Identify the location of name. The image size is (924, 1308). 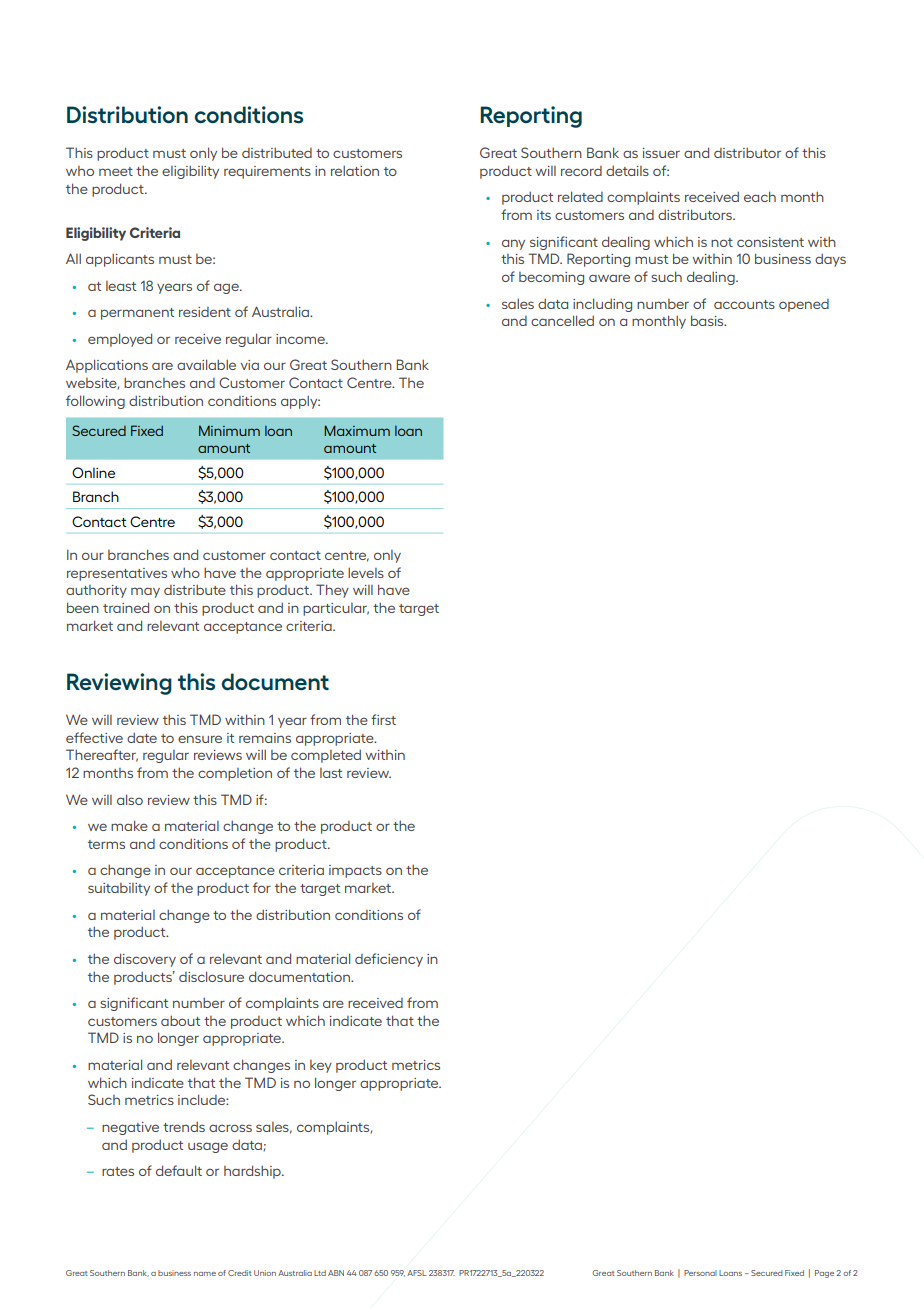
(205, 1274).
